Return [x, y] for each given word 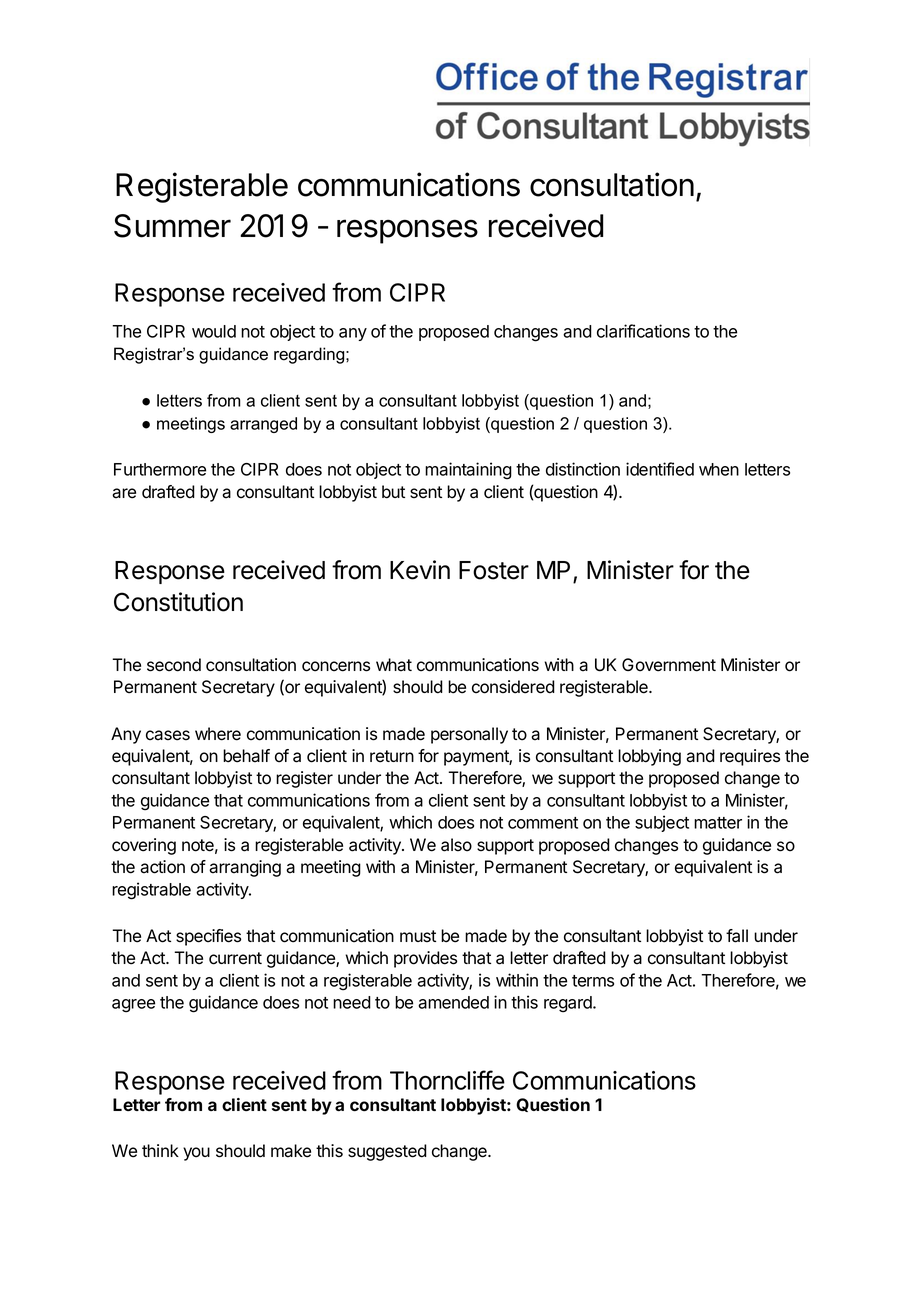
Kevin [420, 570]
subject [662, 823]
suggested [387, 1152]
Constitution [178, 602]
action [162, 867]
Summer [172, 226]
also [456, 845]
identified [660, 469]
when [719, 469]
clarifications [643, 331]
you [196, 1154]
